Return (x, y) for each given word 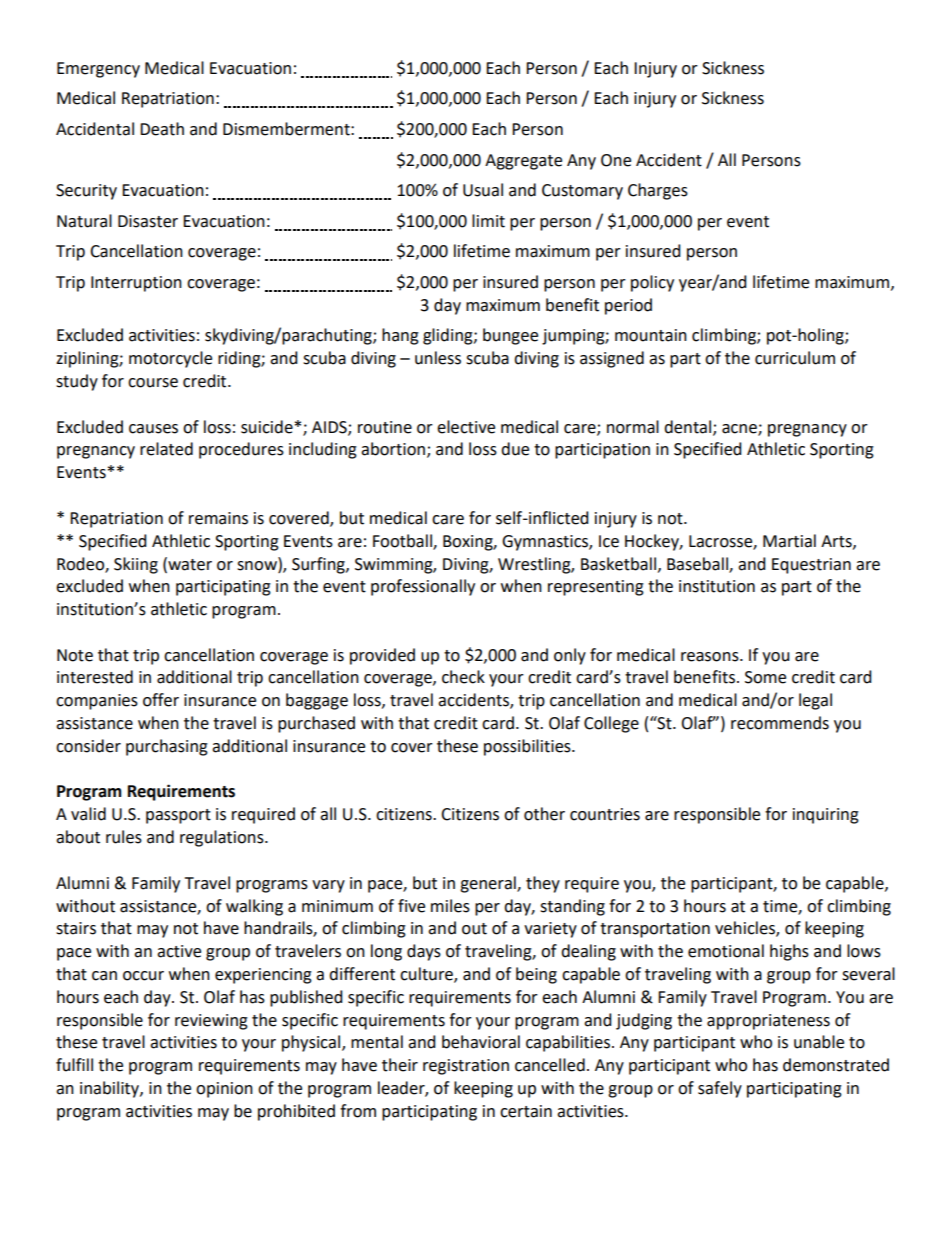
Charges (658, 191)
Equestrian (811, 566)
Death (162, 129)
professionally (423, 587)
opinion (224, 1090)
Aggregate (523, 162)
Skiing (136, 565)
